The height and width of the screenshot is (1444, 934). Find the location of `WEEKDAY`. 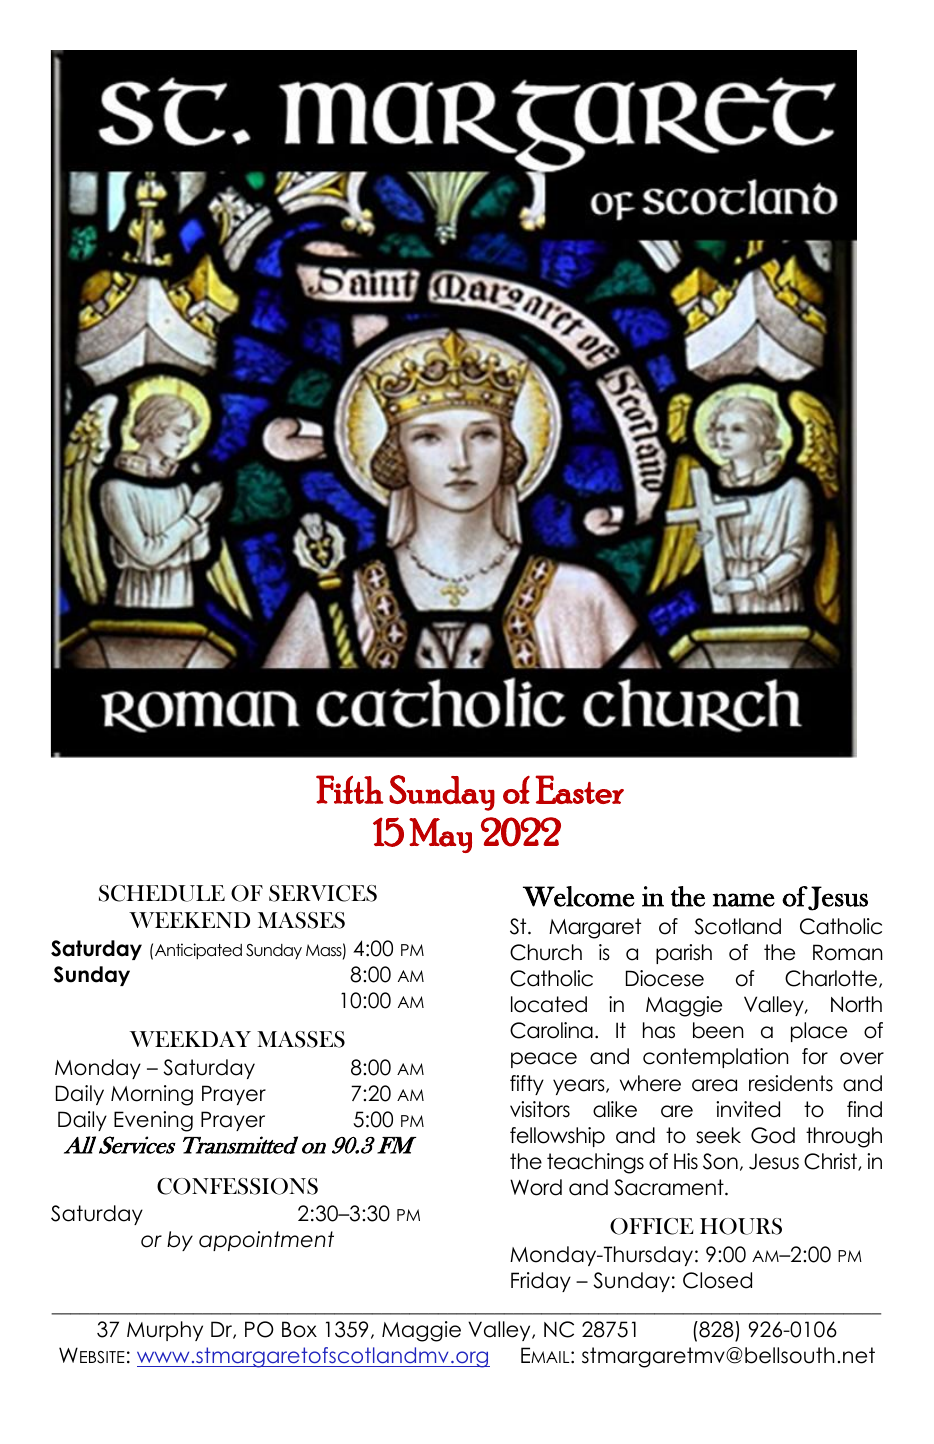

WEEKDAY is located at coordinates (190, 1039).
